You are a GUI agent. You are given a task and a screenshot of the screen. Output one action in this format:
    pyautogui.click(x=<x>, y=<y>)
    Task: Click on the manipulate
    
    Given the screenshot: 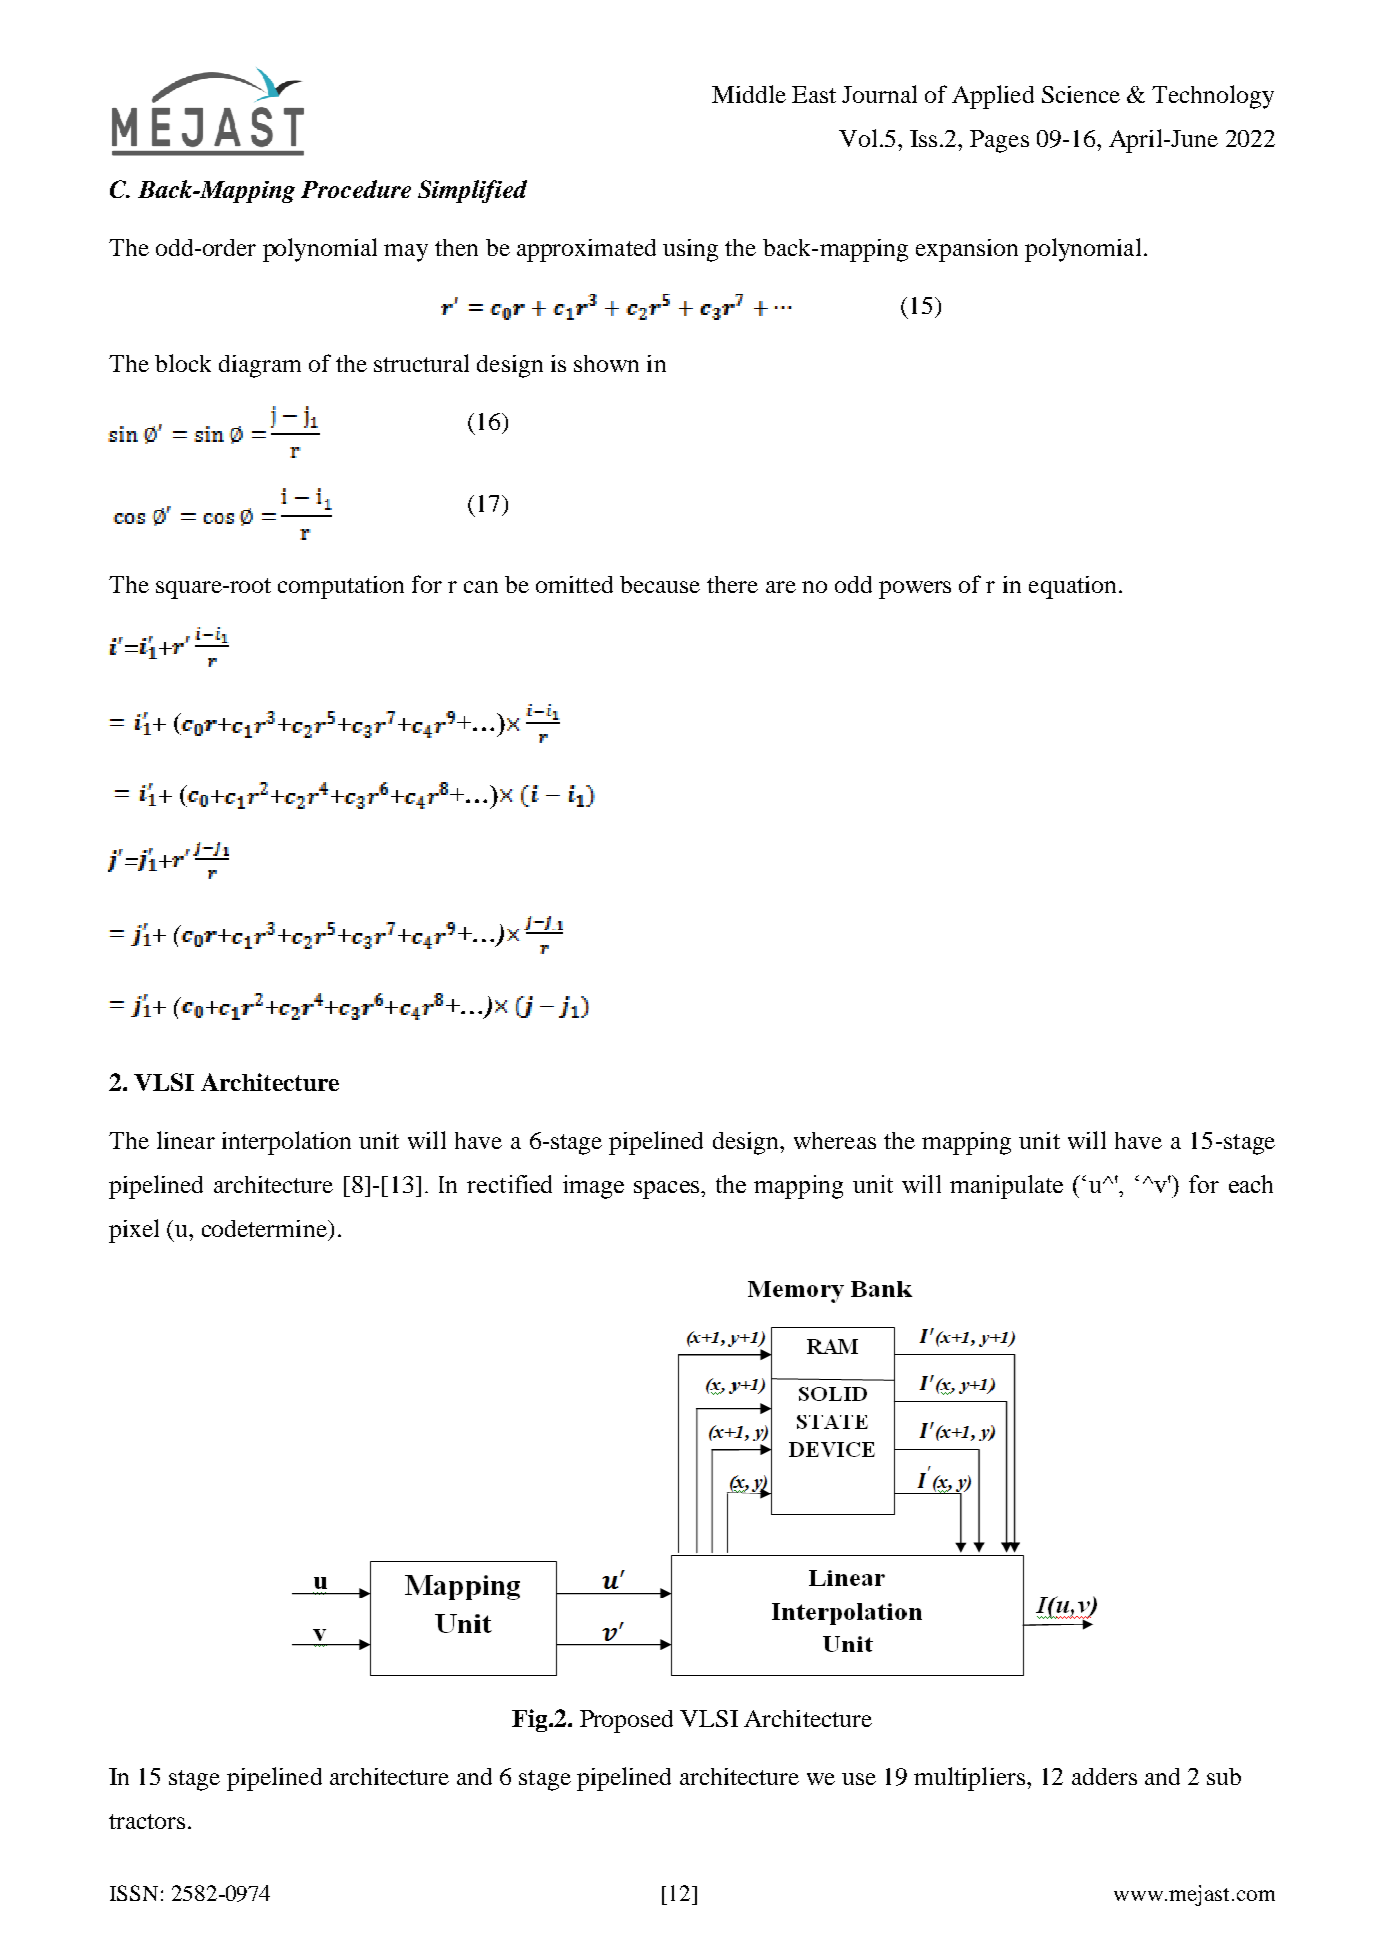 What is the action you would take?
    pyautogui.click(x=1006, y=1187)
